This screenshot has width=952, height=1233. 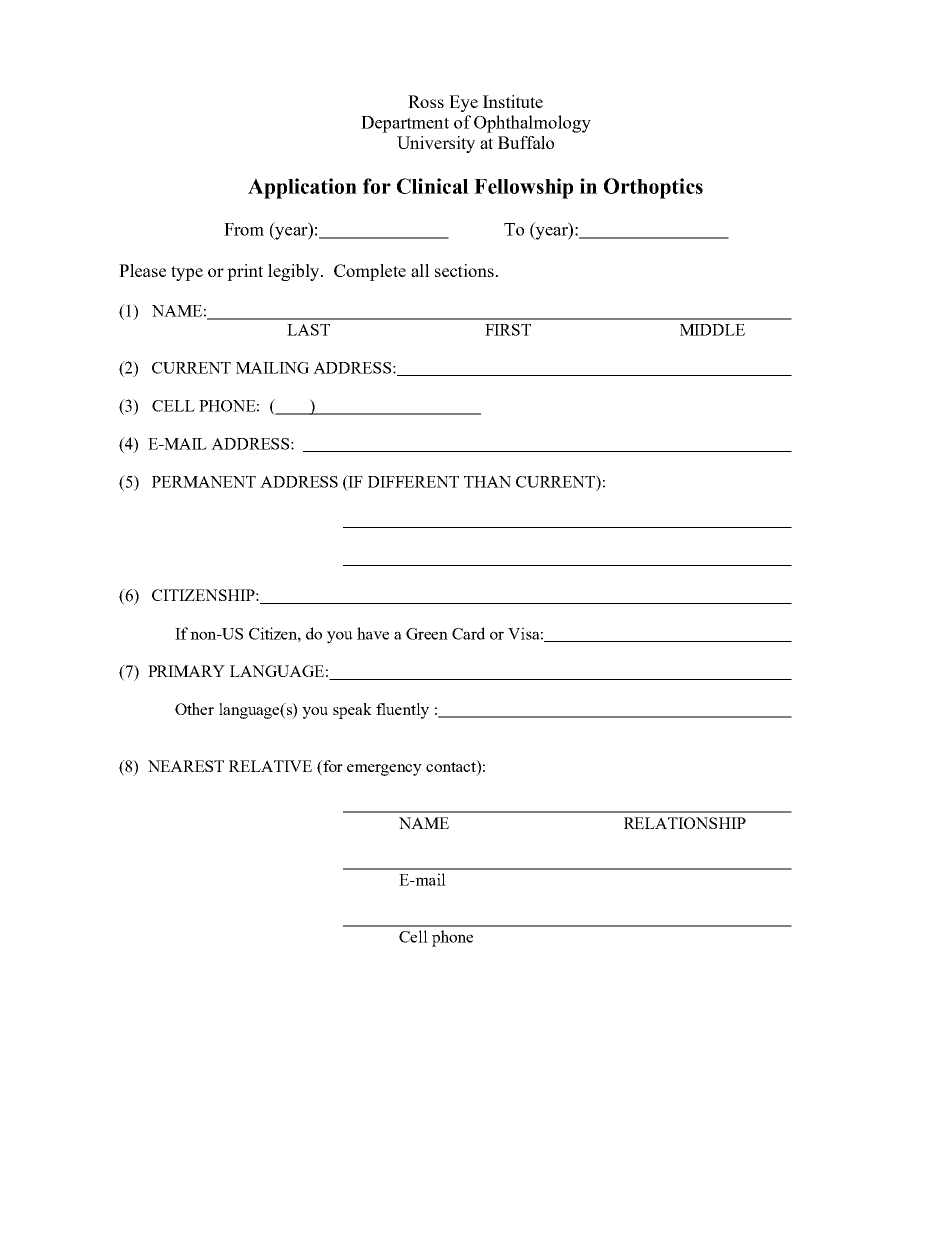 What do you see at coordinates (204, 482) in the screenshot?
I see `PERMANENT` at bounding box center [204, 482].
